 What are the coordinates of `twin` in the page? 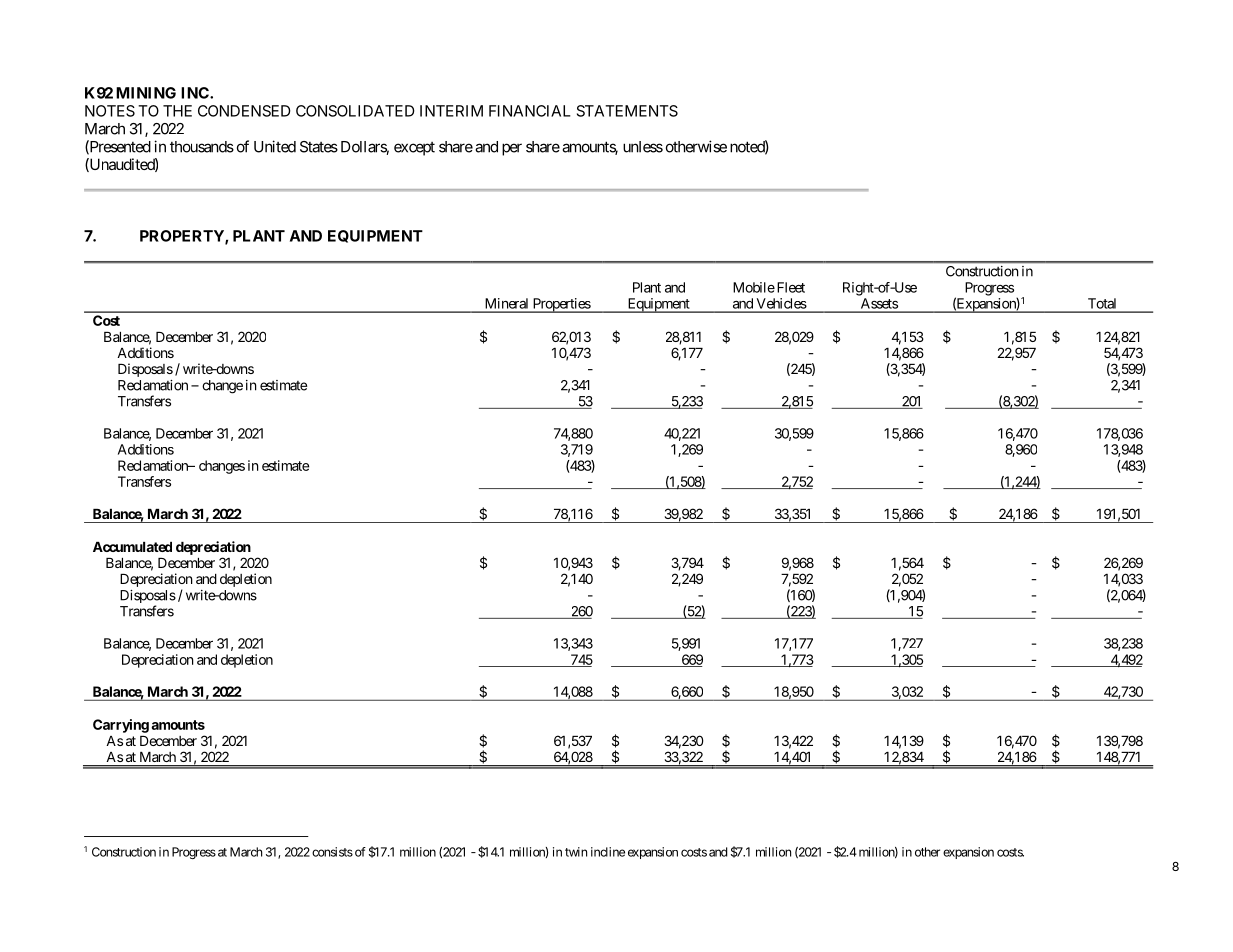 It's located at (576, 852).
